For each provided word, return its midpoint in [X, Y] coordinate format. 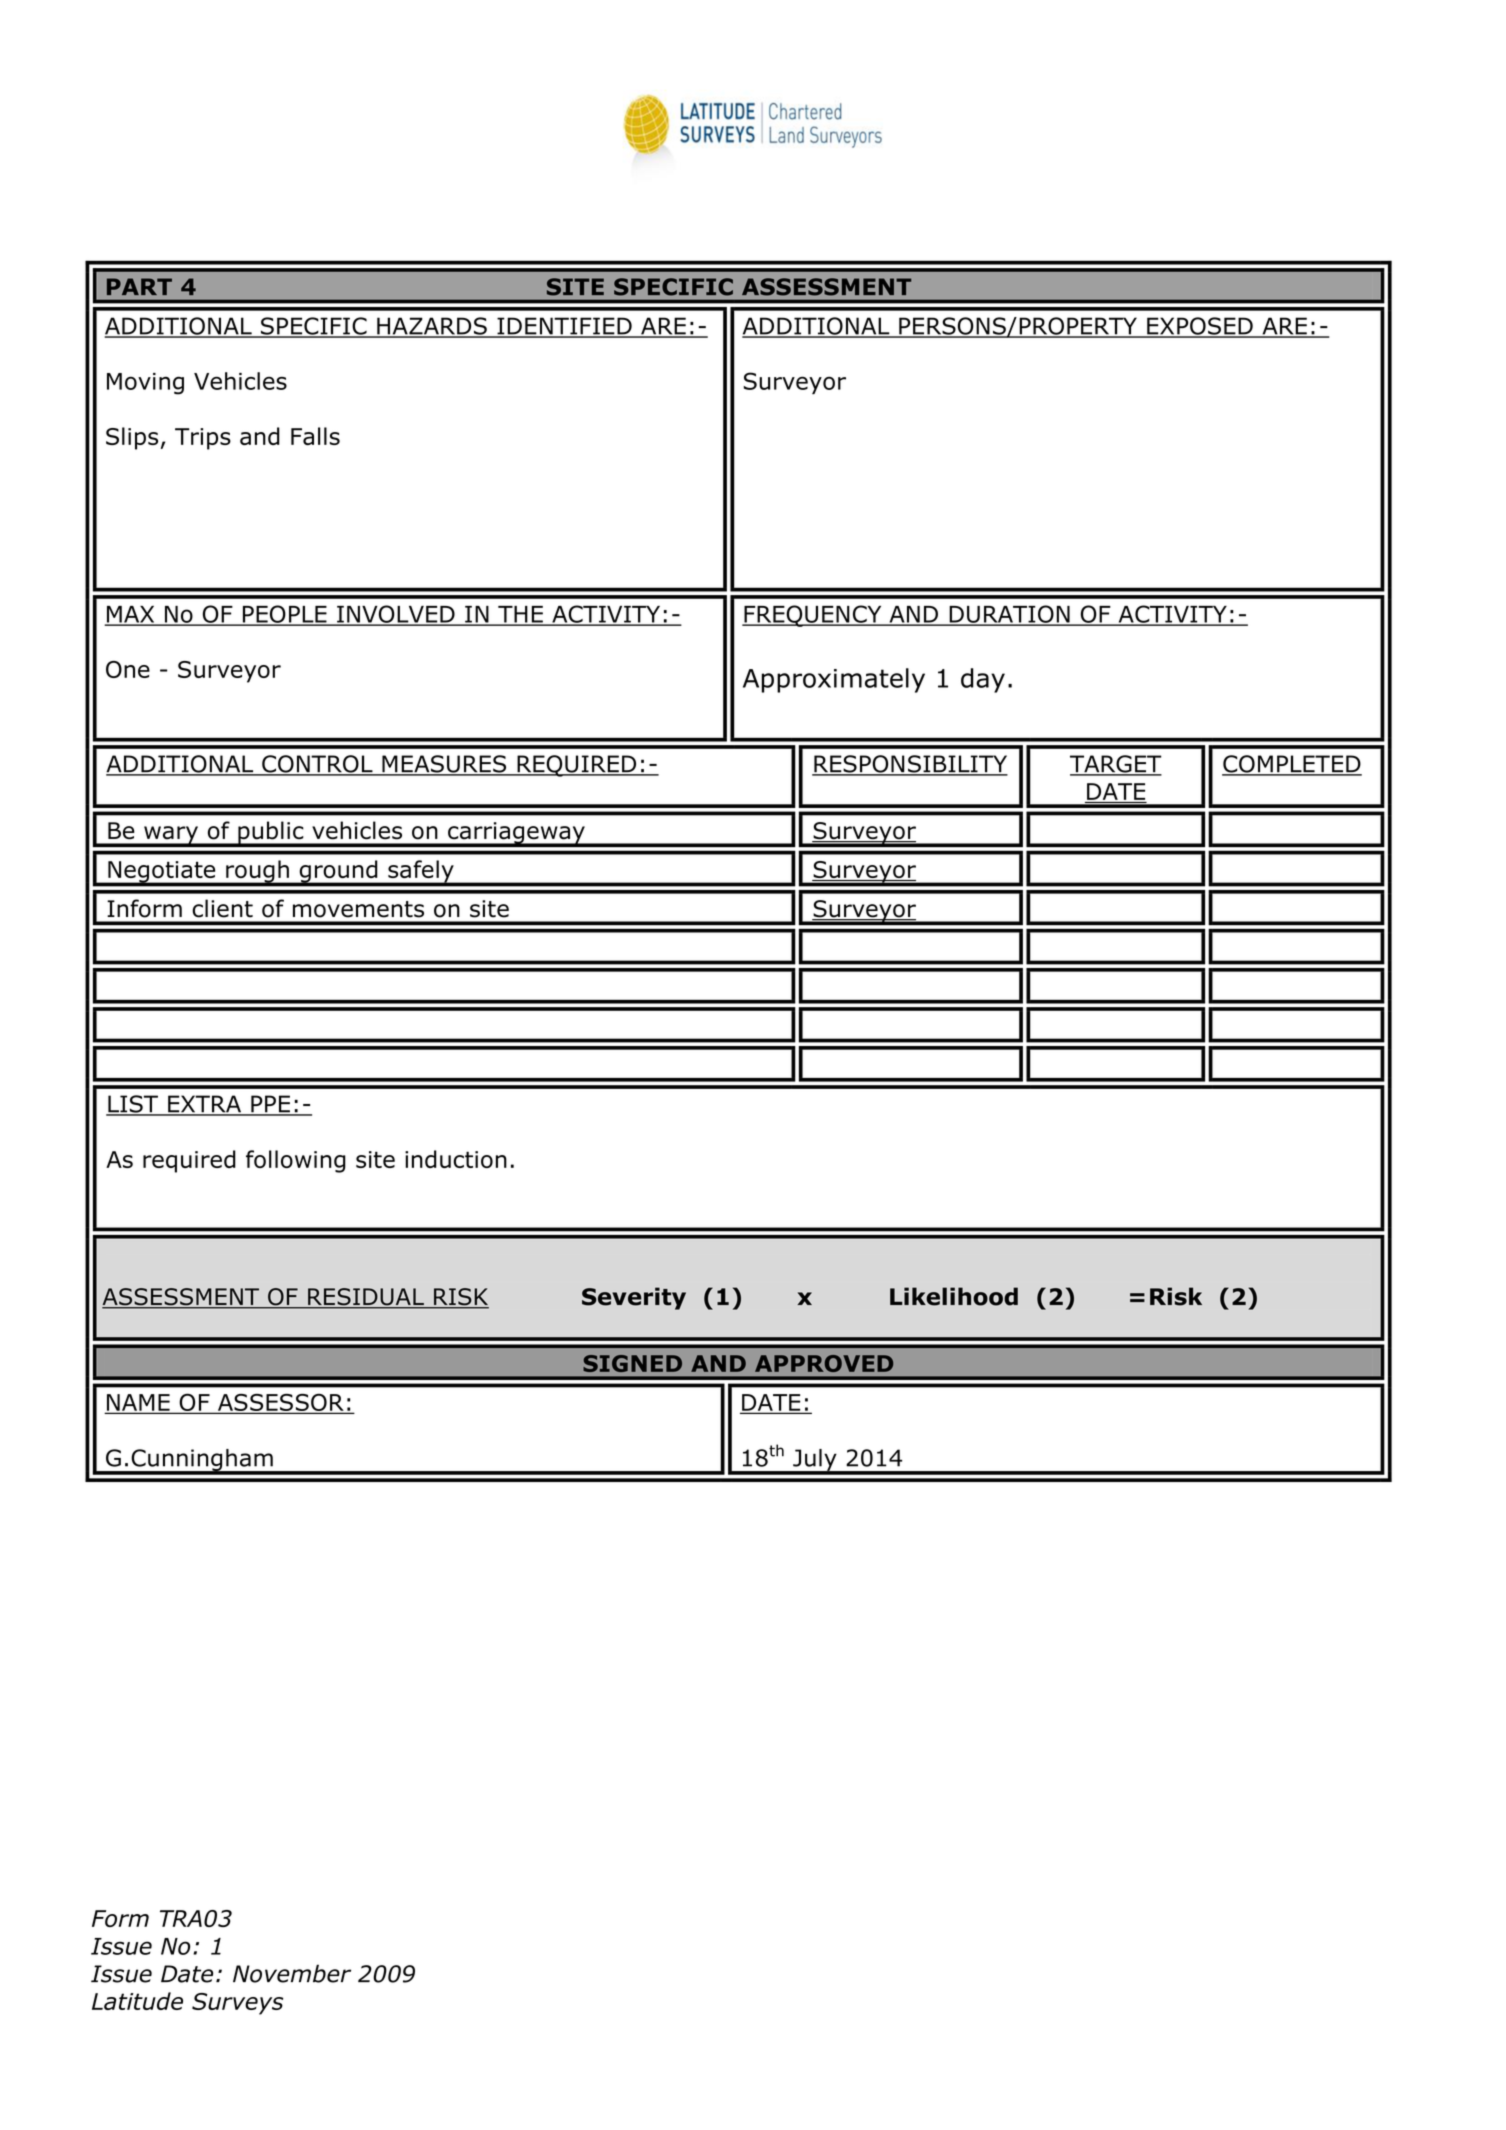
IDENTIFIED [564, 327]
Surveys [237, 2004]
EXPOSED [1200, 327]
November [292, 1973]
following [296, 1161]
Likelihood [954, 1296]
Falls [315, 436]
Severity [634, 1298]
